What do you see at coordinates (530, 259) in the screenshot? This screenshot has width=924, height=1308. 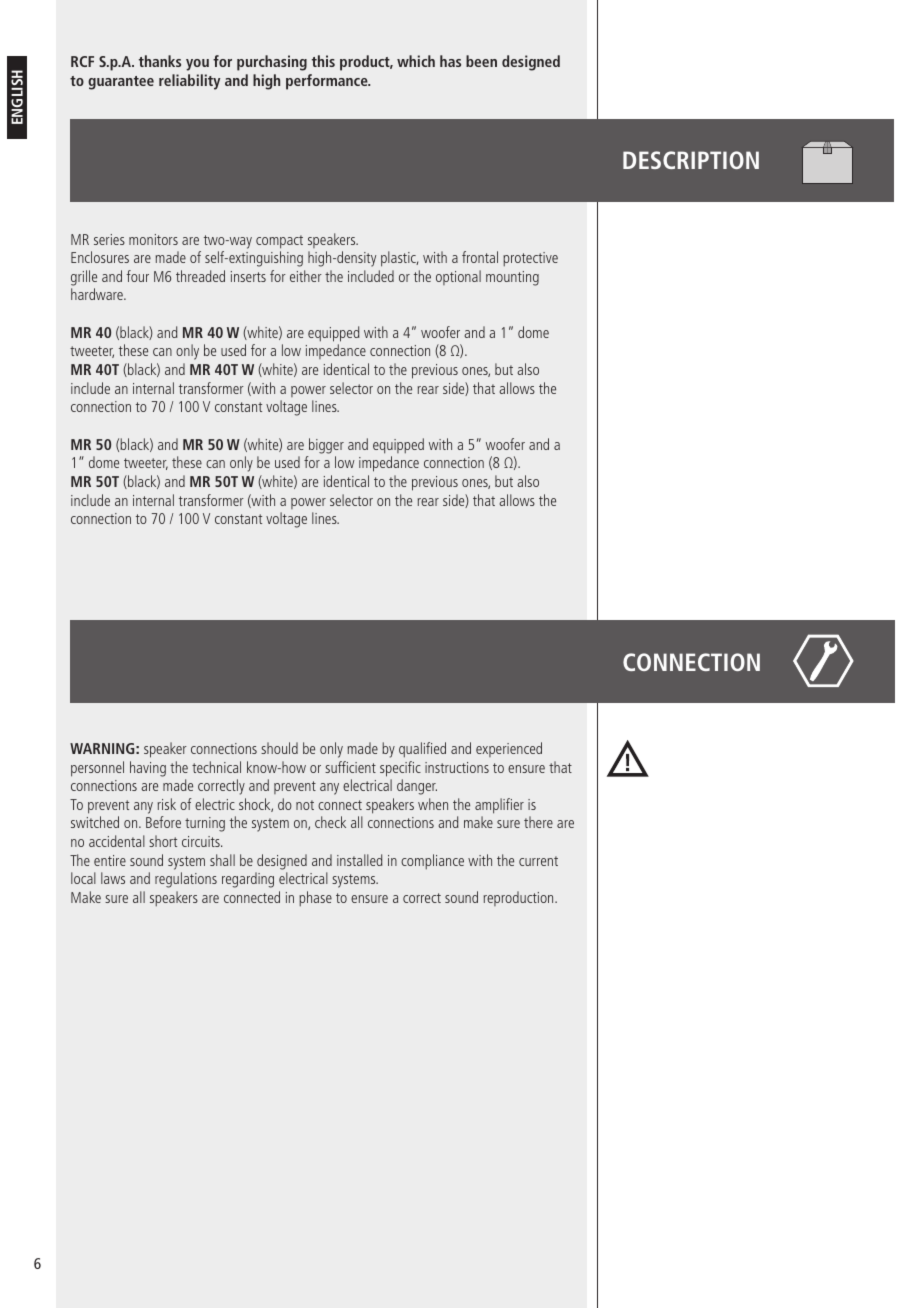 I see `protective` at bounding box center [530, 259].
